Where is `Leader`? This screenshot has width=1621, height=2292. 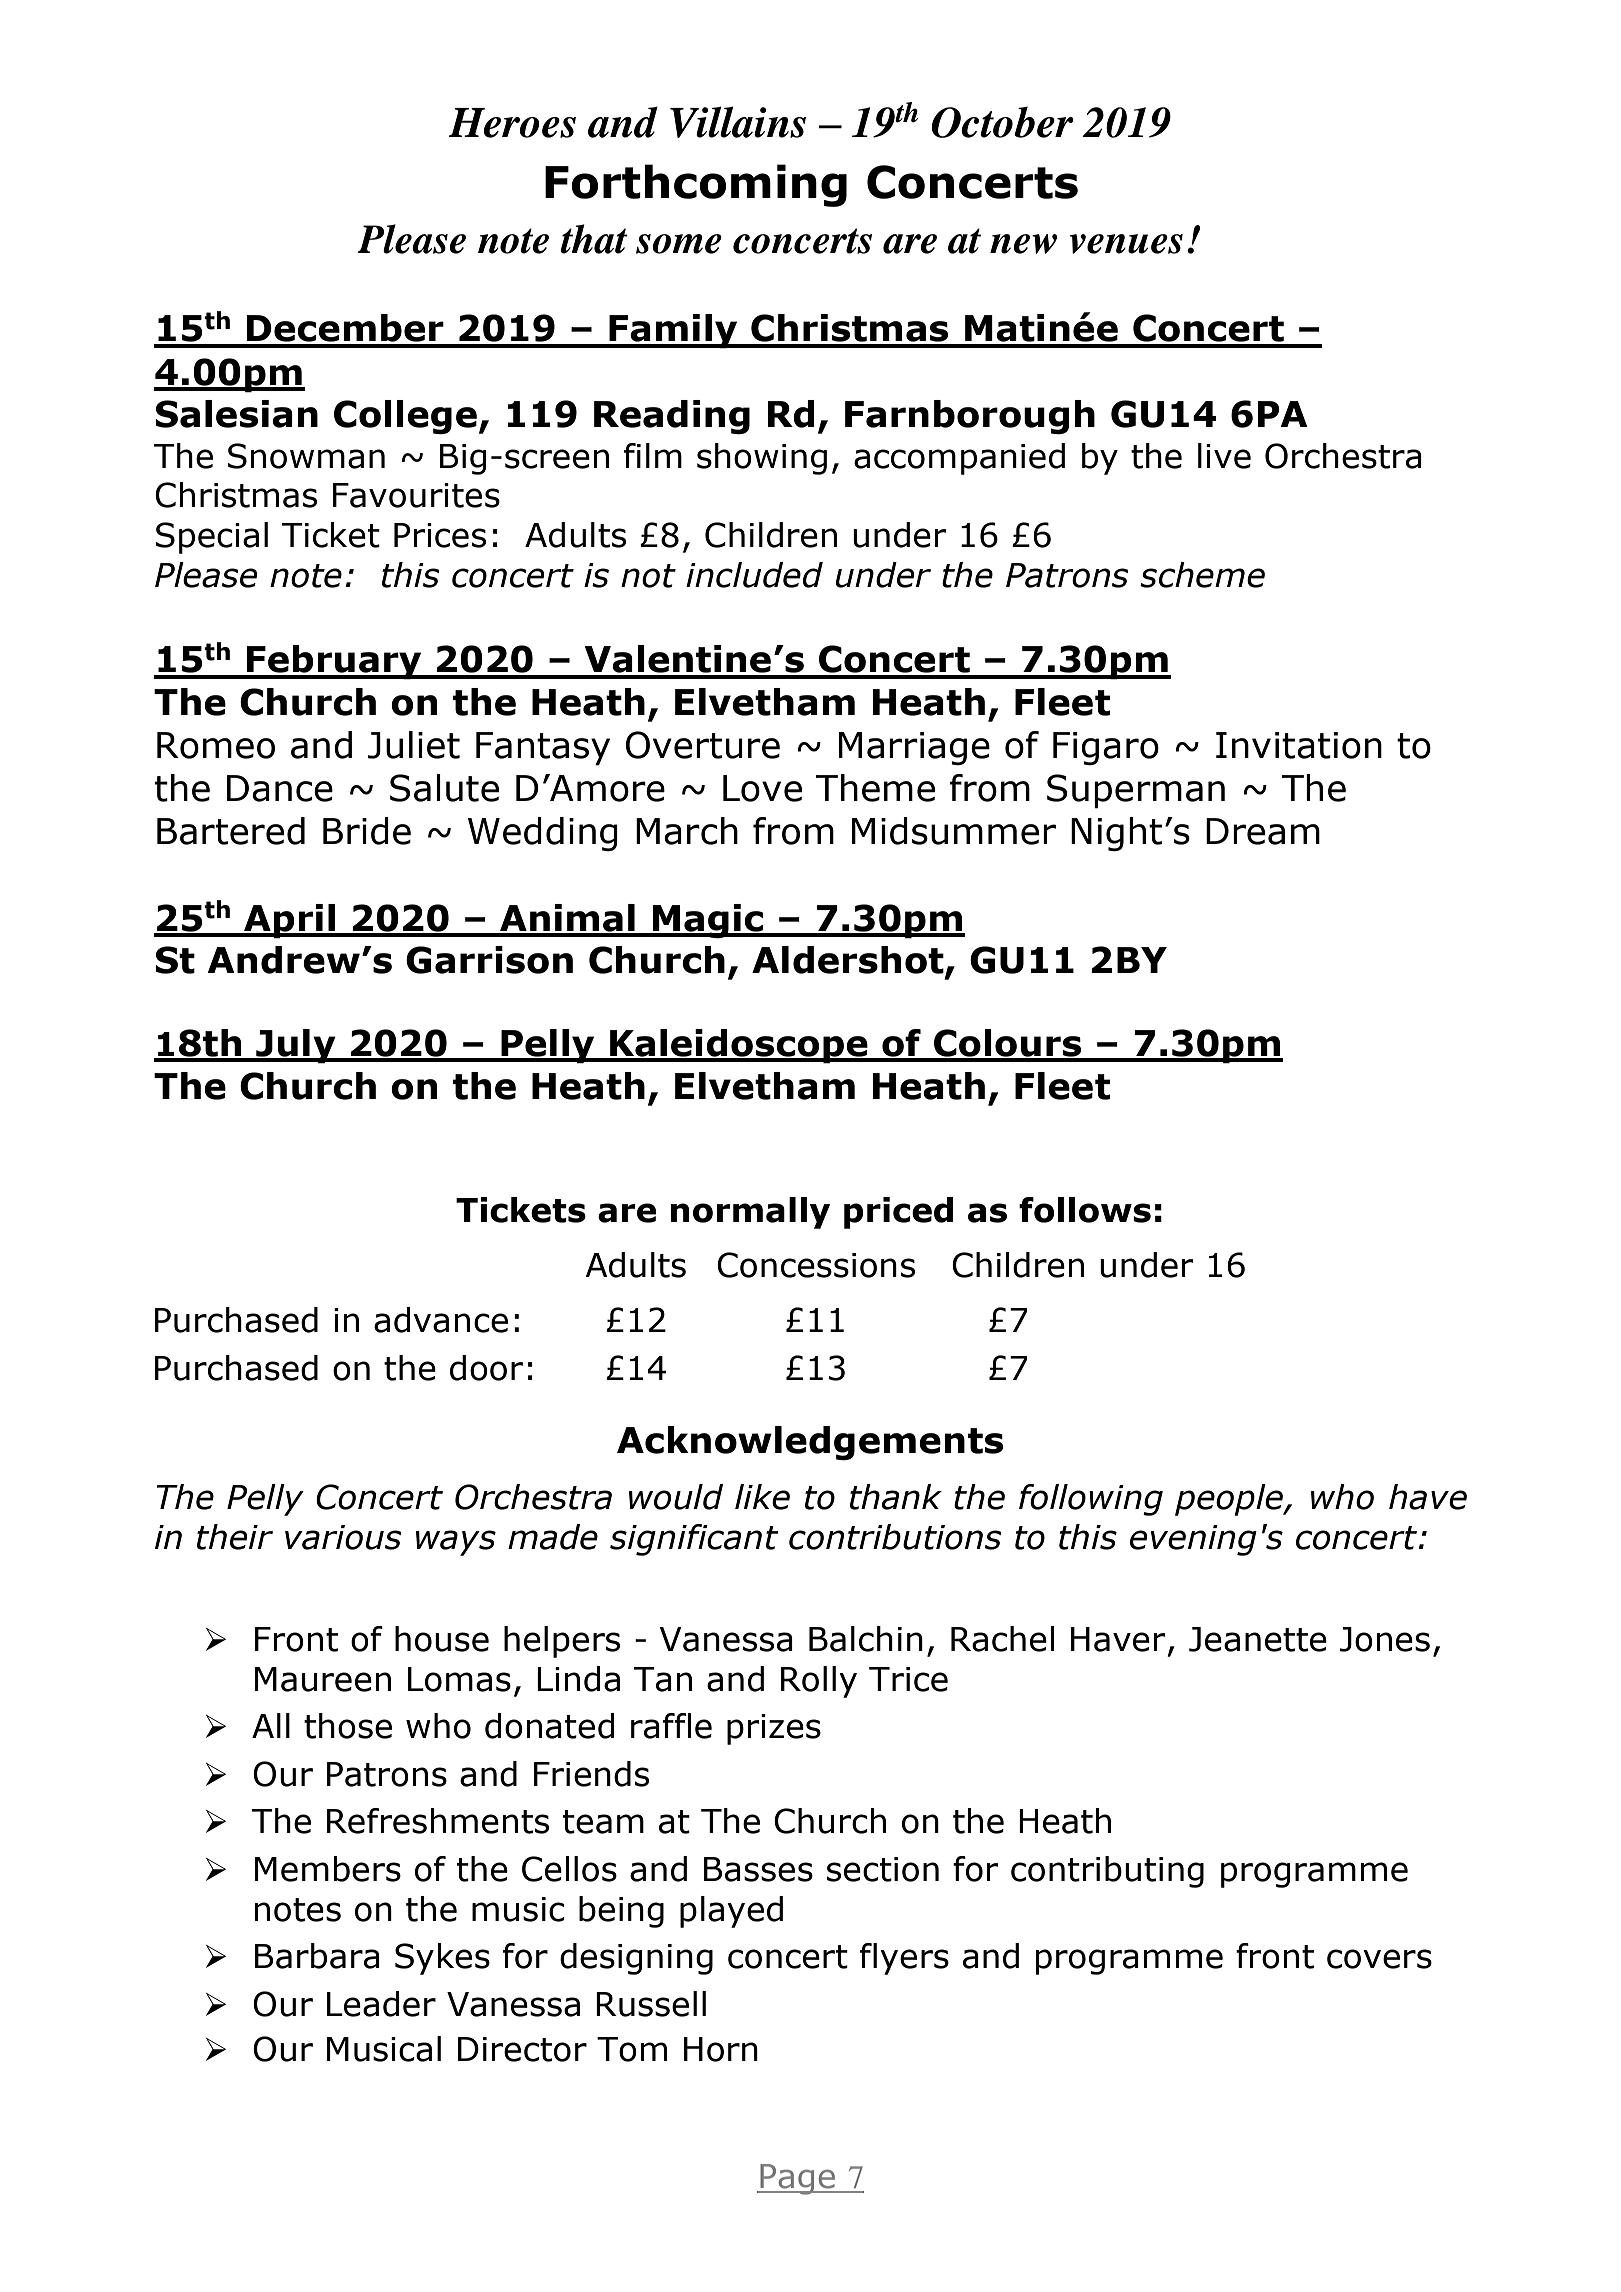 Leader is located at coordinates (381, 2004).
